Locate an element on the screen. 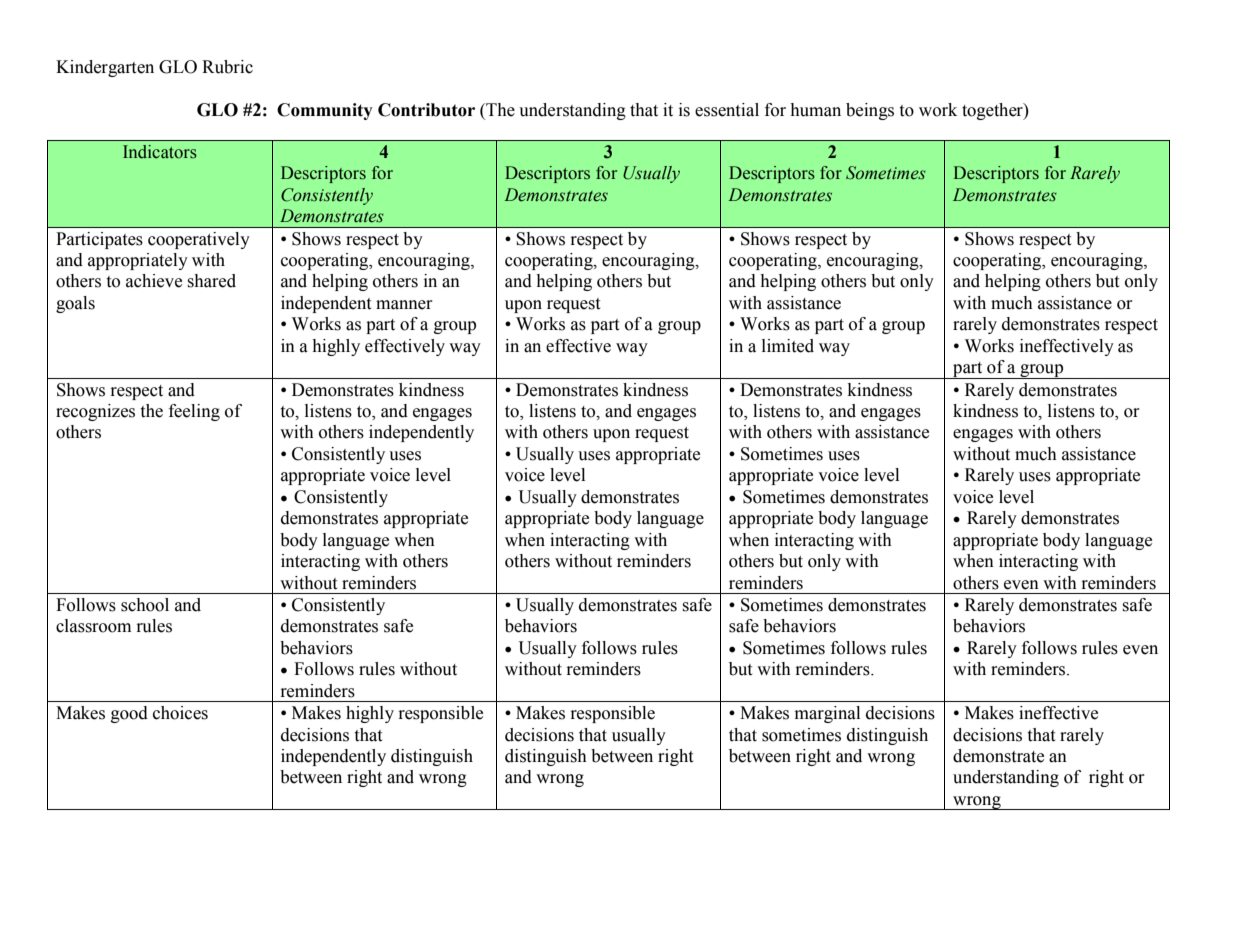 Image resolution: width=1233 pixels, height=952 pixels. human is located at coordinates (815, 110).
